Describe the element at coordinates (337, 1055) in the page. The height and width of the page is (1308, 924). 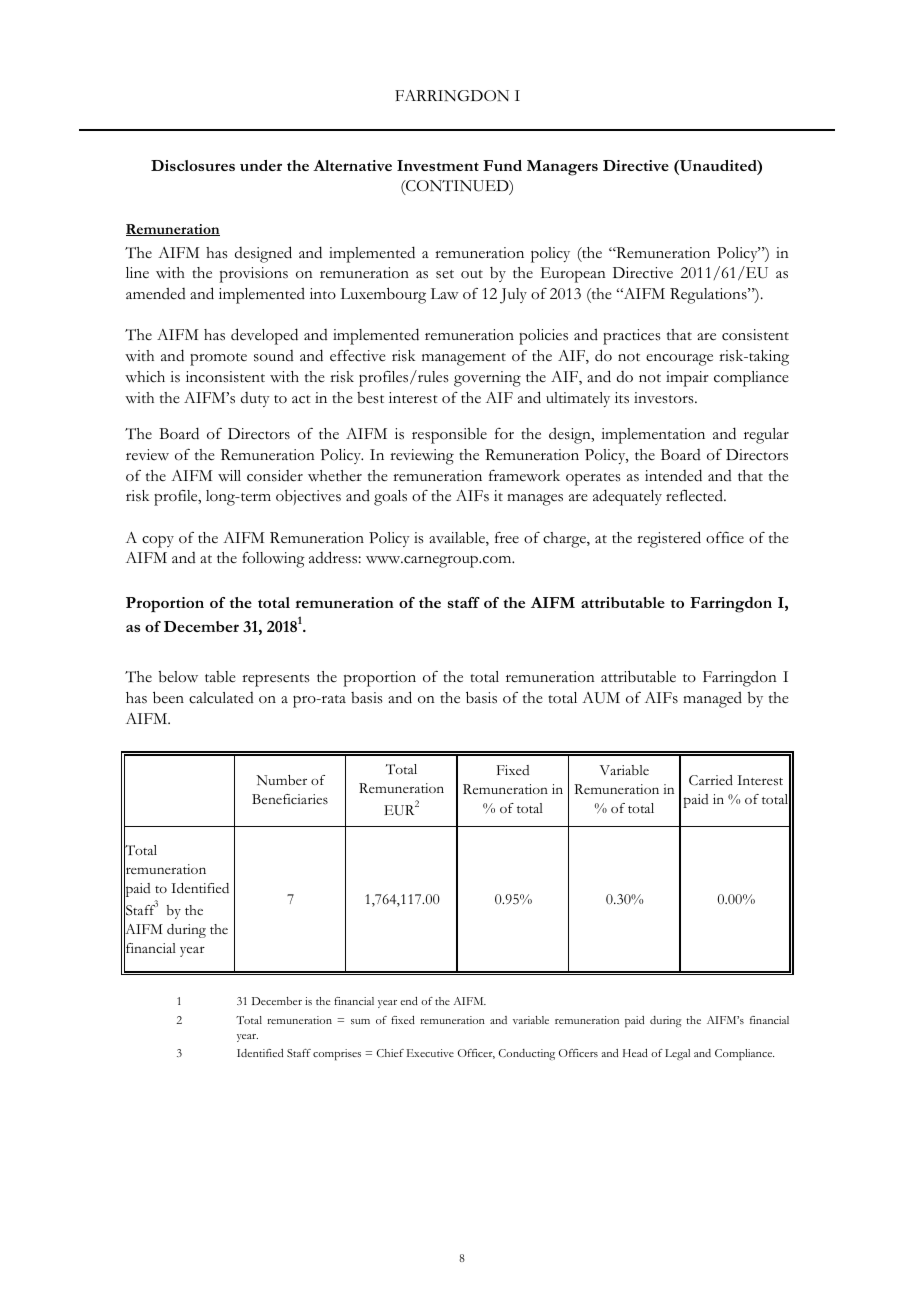
I see `comprises` at that location.
